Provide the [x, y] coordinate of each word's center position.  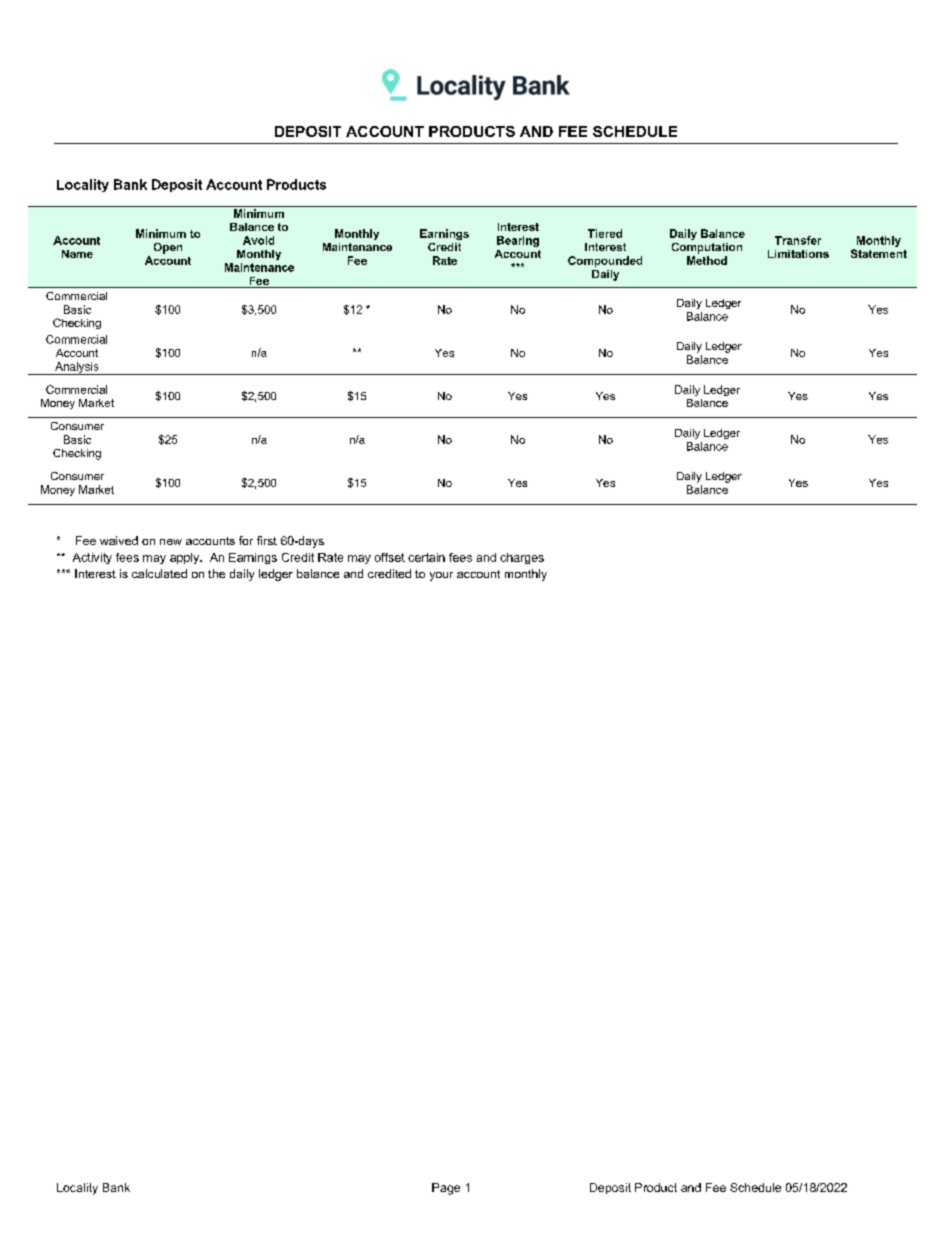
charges [522, 558]
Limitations [798, 254]
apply [186, 558]
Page [446, 1189]
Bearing [518, 241]
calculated [159, 573]
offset [390, 557]
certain [426, 557]
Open [168, 248]
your [441, 576]
